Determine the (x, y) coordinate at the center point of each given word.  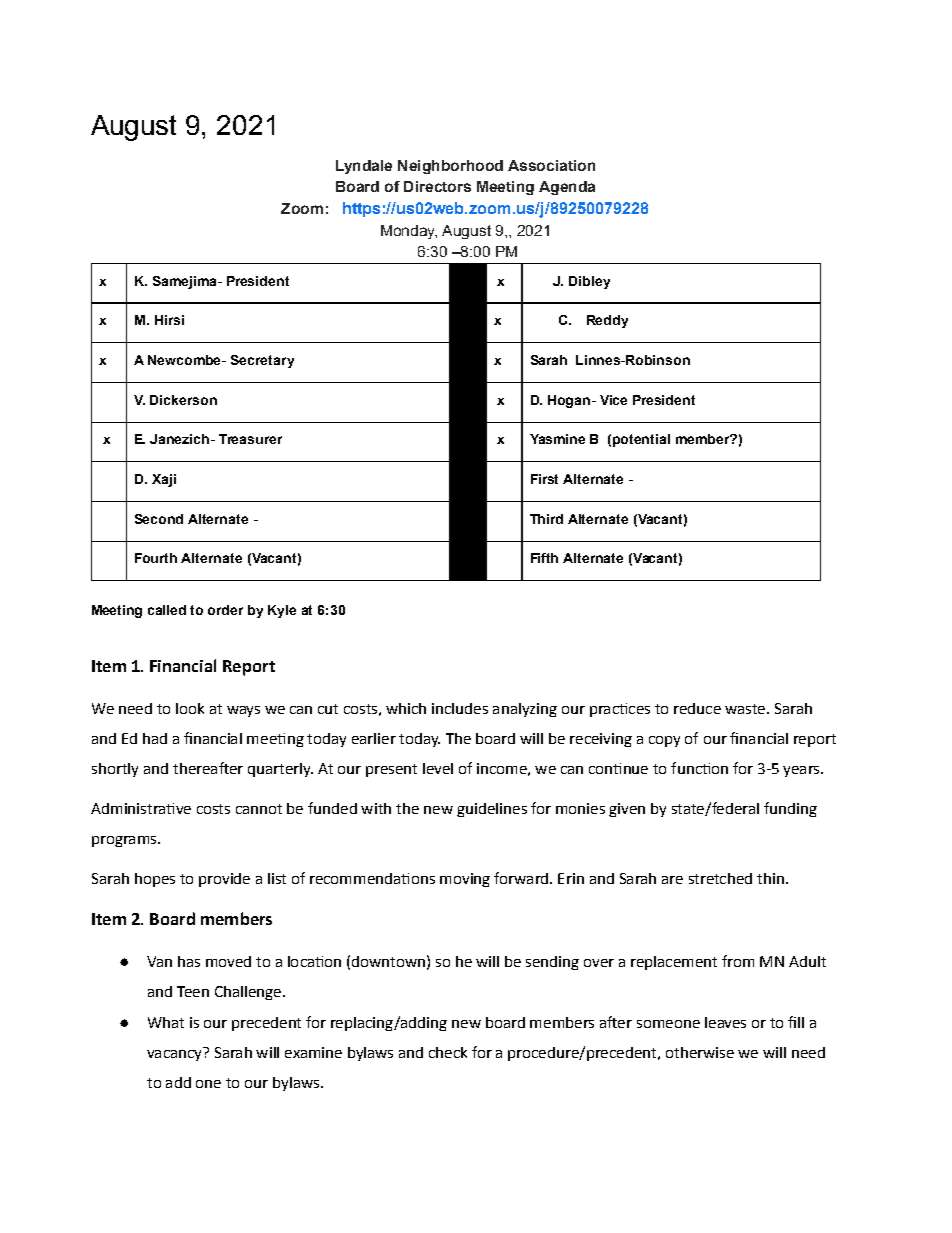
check (448, 1052)
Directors (437, 186)
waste (745, 709)
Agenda (567, 188)
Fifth (544, 558)
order (225, 610)
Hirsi (169, 320)
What (166, 1022)
